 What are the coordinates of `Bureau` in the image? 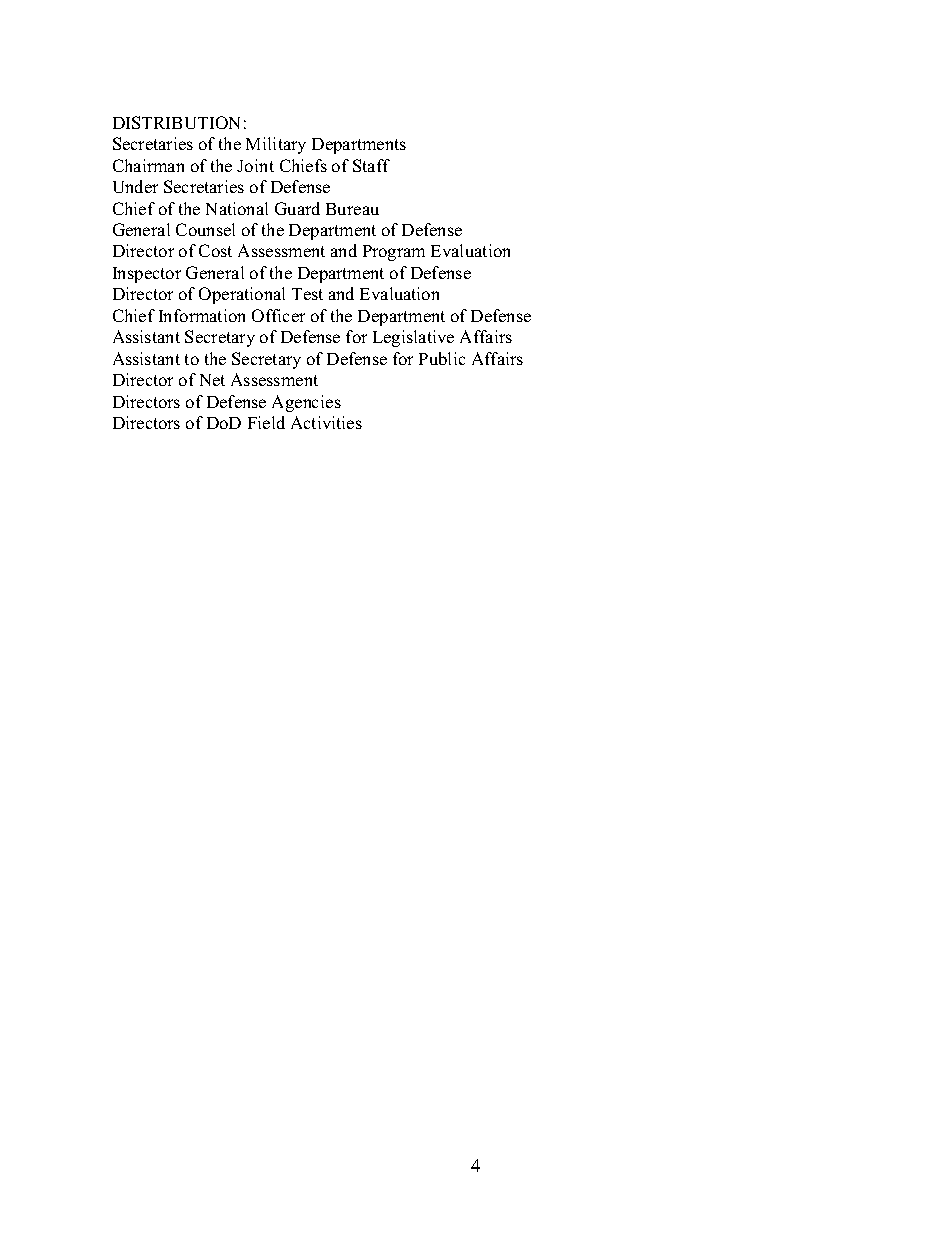 It's located at (352, 209).
